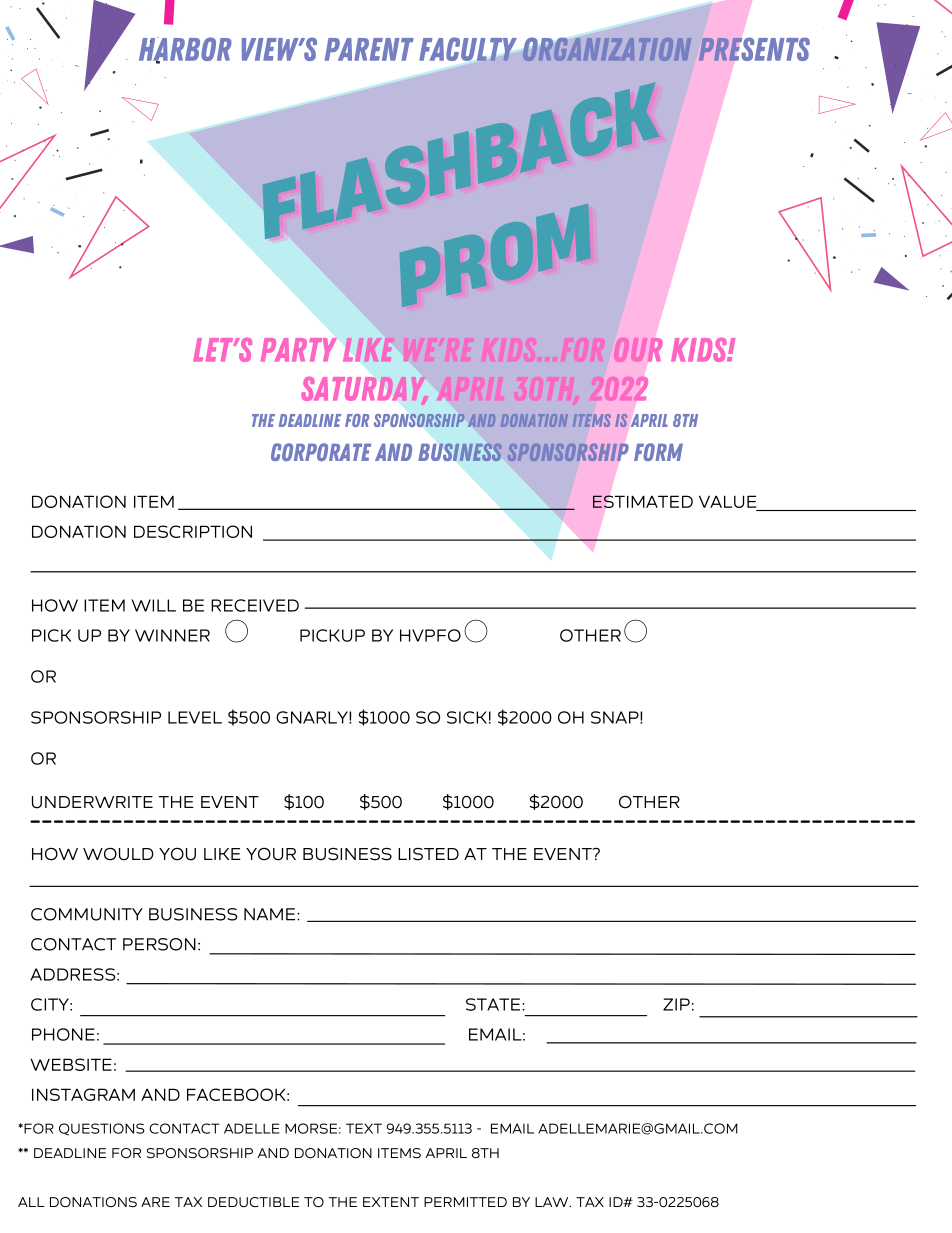 The image size is (952, 1233). I want to click on UNDERWRITE, so click(92, 802).
